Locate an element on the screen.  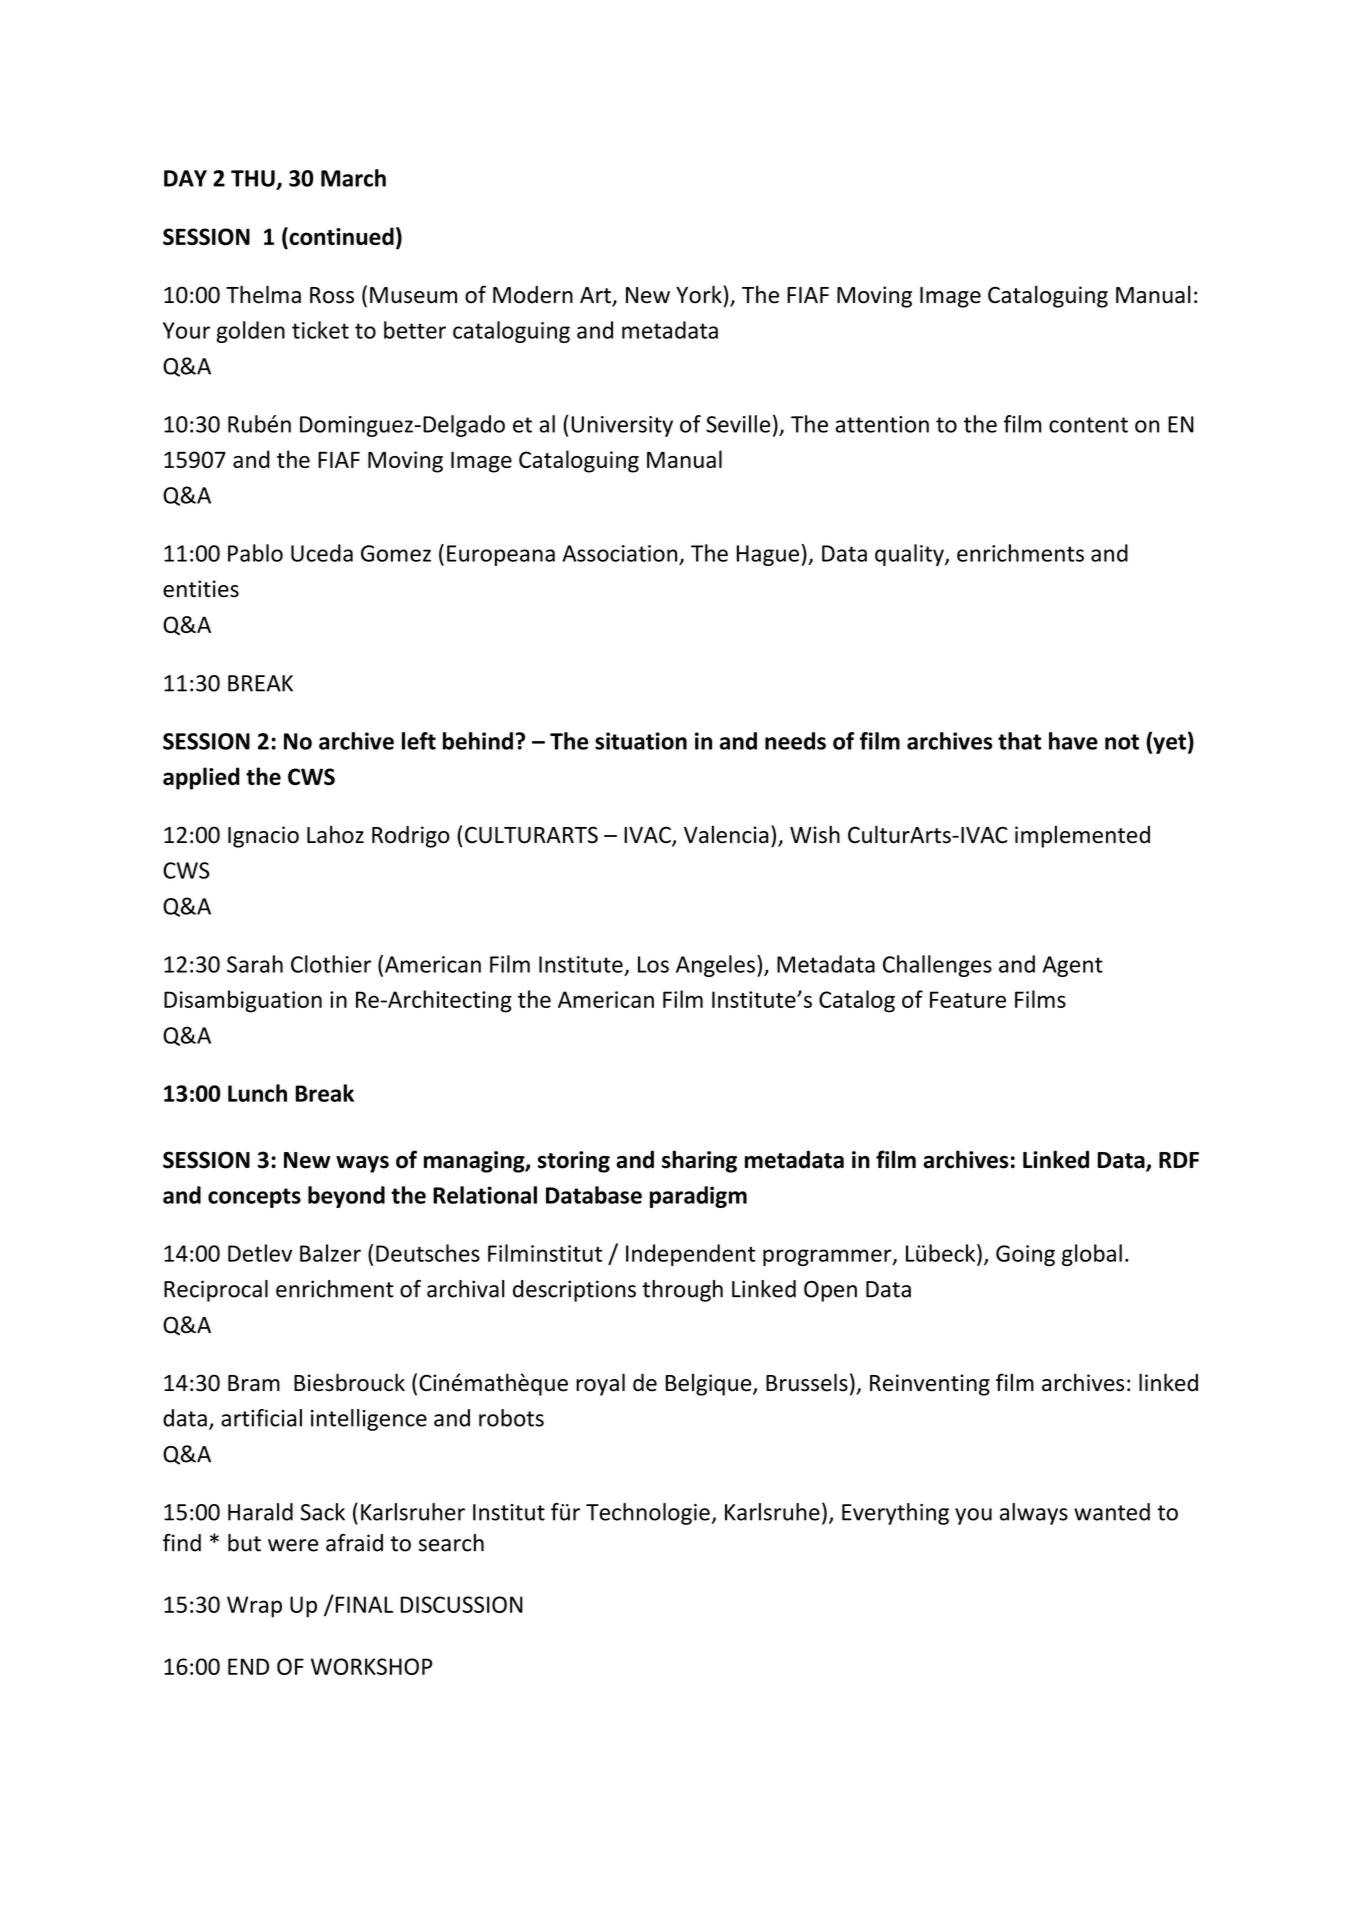
have is located at coordinates (1073, 741).
